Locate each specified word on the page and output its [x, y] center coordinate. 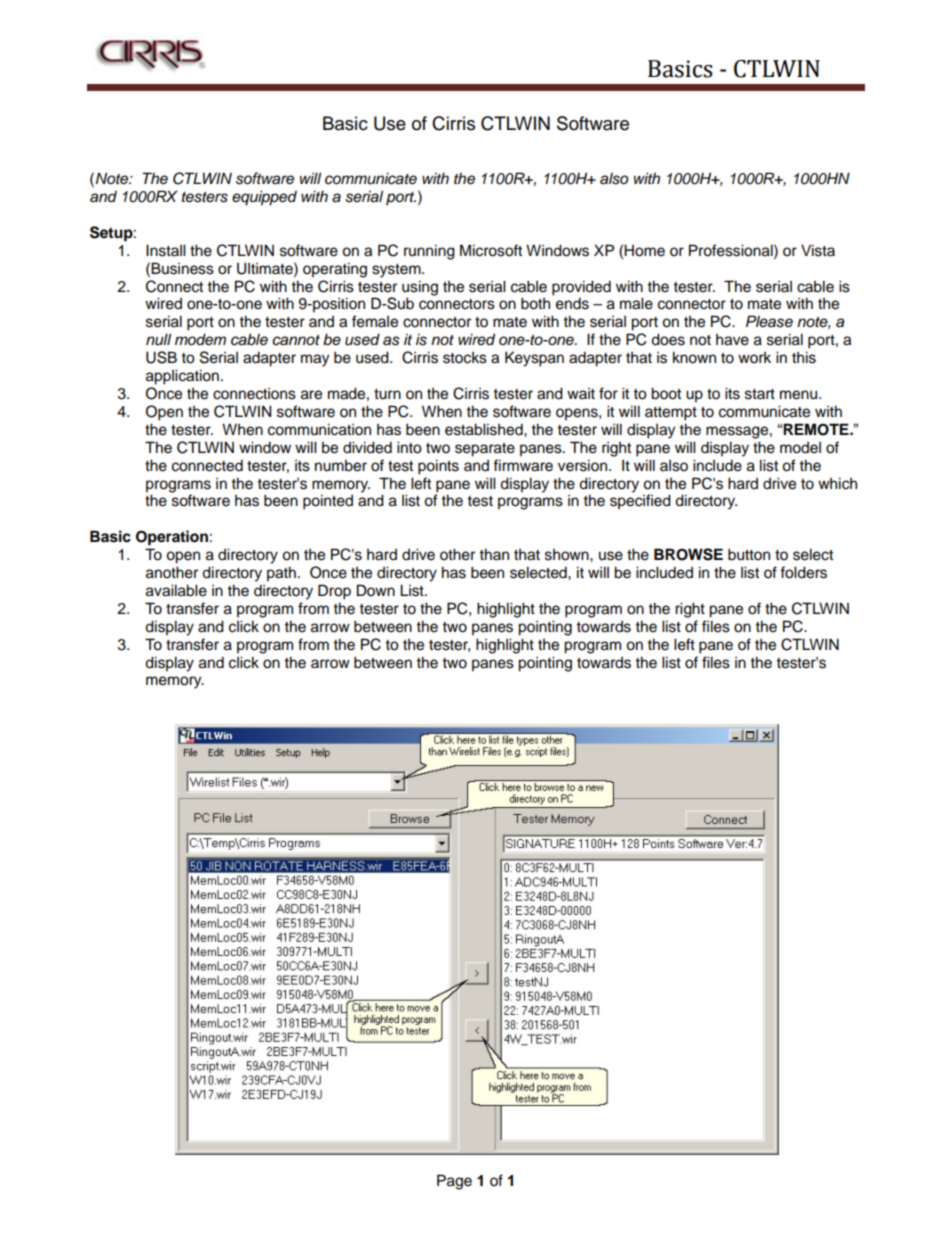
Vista [818, 250]
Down [376, 590]
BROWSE [688, 554]
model [800, 448]
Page [454, 1182]
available [176, 590]
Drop [334, 592]
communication [319, 429]
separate [485, 450]
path [281, 574]
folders [803, 572]
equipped [264, 198]
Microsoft [491, 250]
